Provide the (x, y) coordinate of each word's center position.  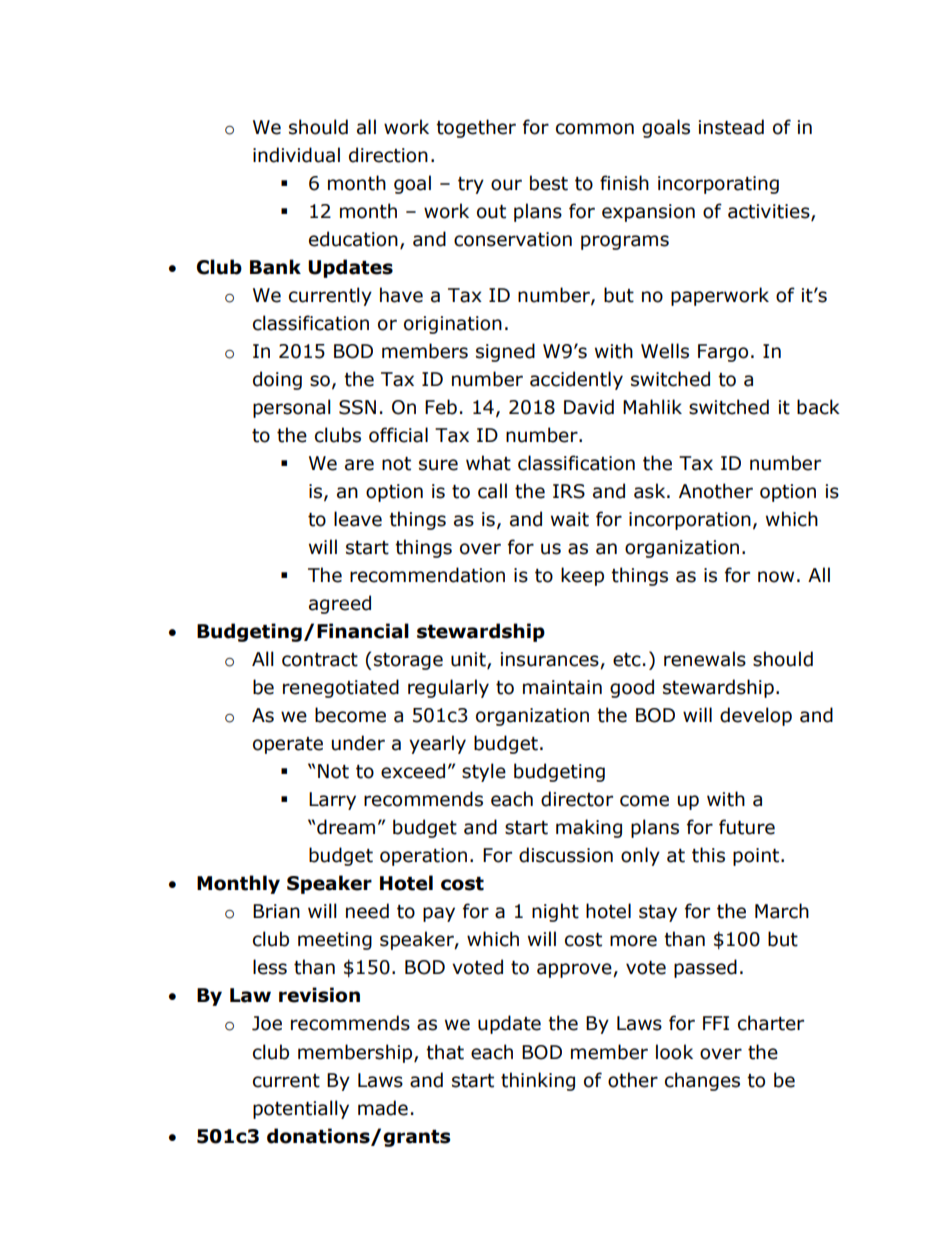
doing (277, 380)
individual (296, 155)
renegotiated (341, 688)
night (555, 912)
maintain (562, 687)
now (776, 577)
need (367, 911)
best (549, 183)
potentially (301, 1109)
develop (756, 716)
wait (570, 519)
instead (731, 127)
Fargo (723, 353)
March (782, 911)
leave (358, 519)
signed (505, 352)
